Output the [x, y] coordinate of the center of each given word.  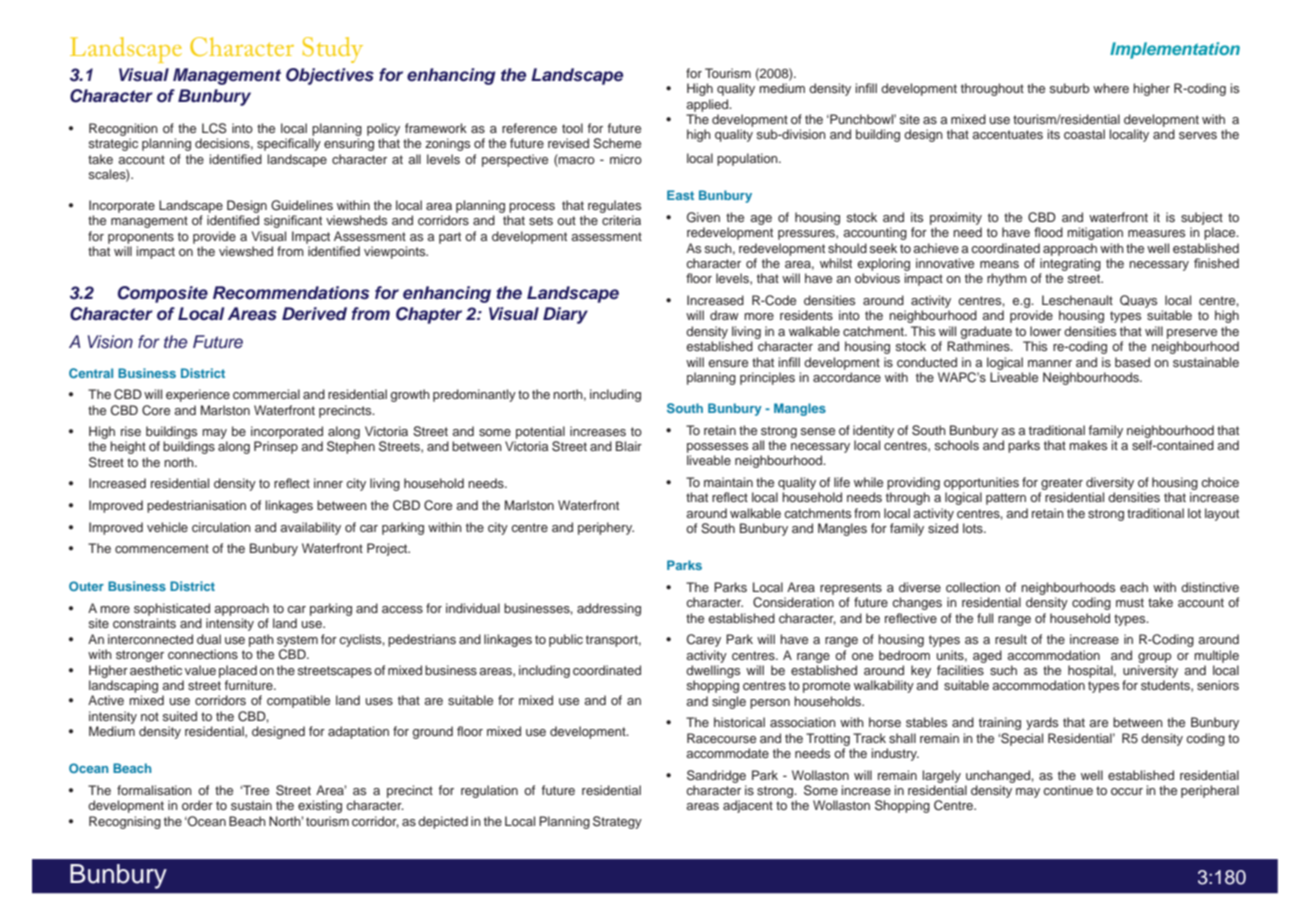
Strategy [617, 822]
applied [708, 105]
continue [1068, 790]
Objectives [330, 76]
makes [1088, 445]
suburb [1069, 88]
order [197, 805]
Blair [629, 446]
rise [131, 431]
